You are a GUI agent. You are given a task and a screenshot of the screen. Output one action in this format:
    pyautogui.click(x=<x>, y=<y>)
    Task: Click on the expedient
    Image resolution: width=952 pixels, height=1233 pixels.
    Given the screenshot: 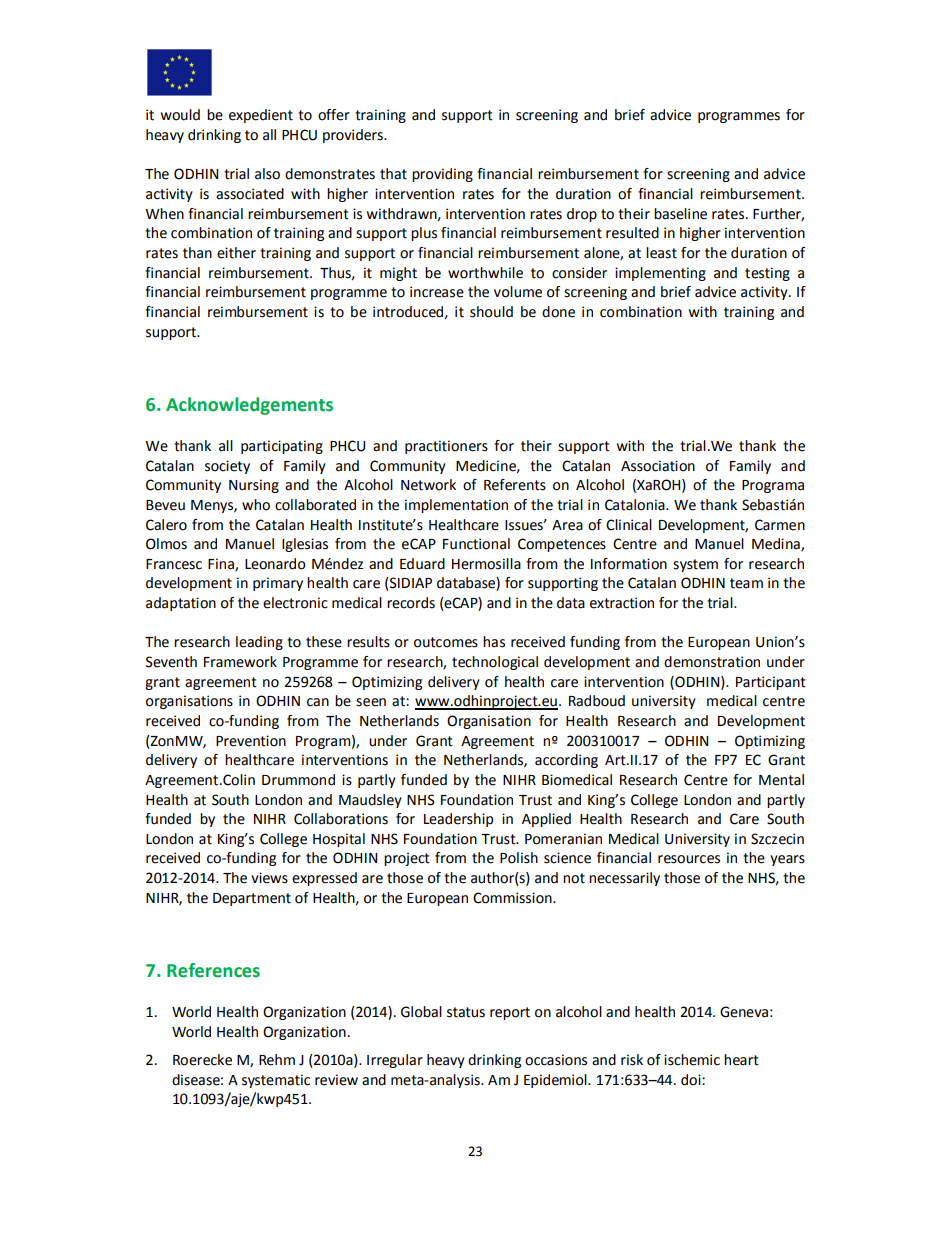 What is the action you would take?
    pyautogui.click(x=261, y=116)
